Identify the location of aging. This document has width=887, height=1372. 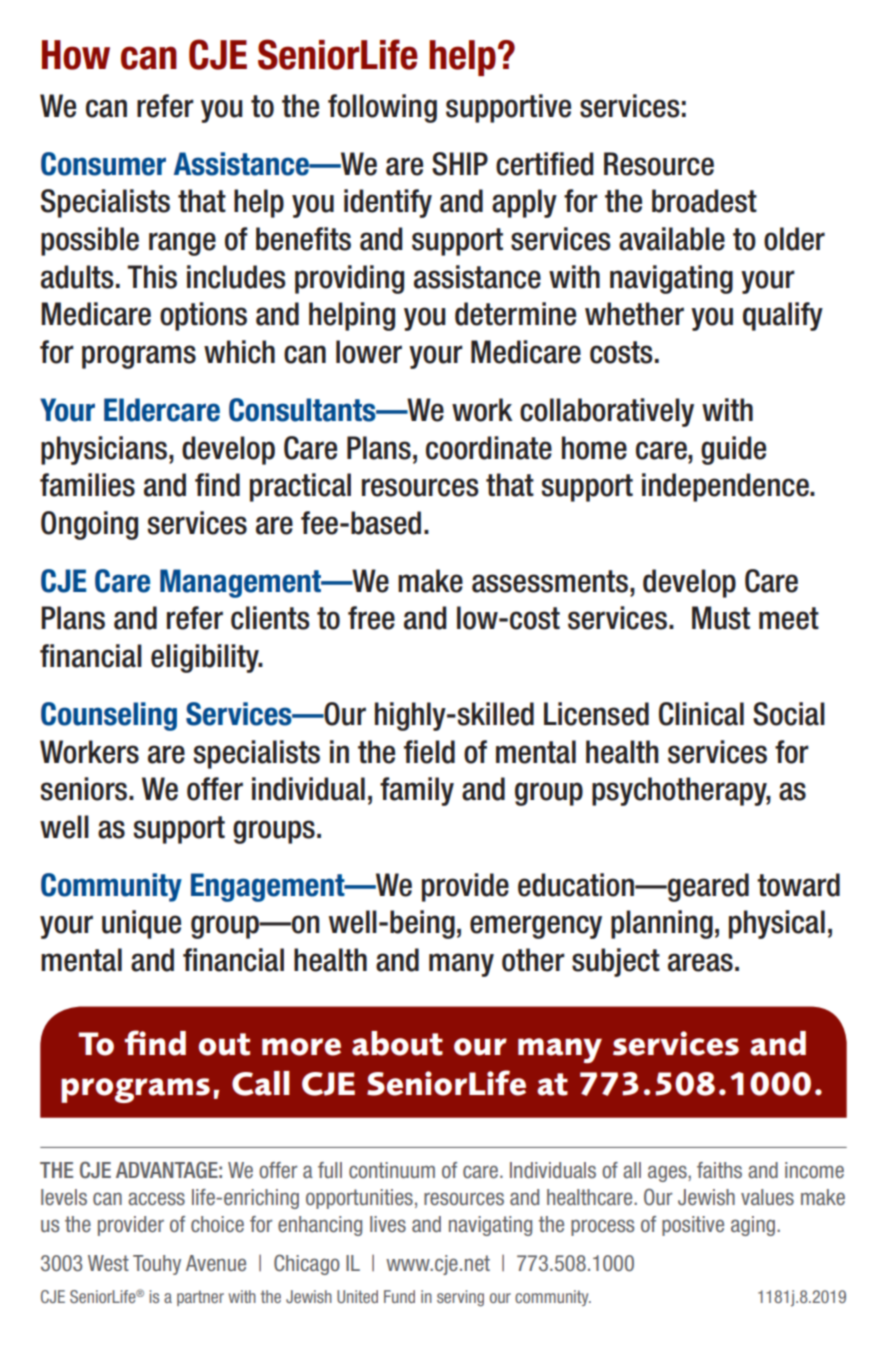
(753, 1226).
